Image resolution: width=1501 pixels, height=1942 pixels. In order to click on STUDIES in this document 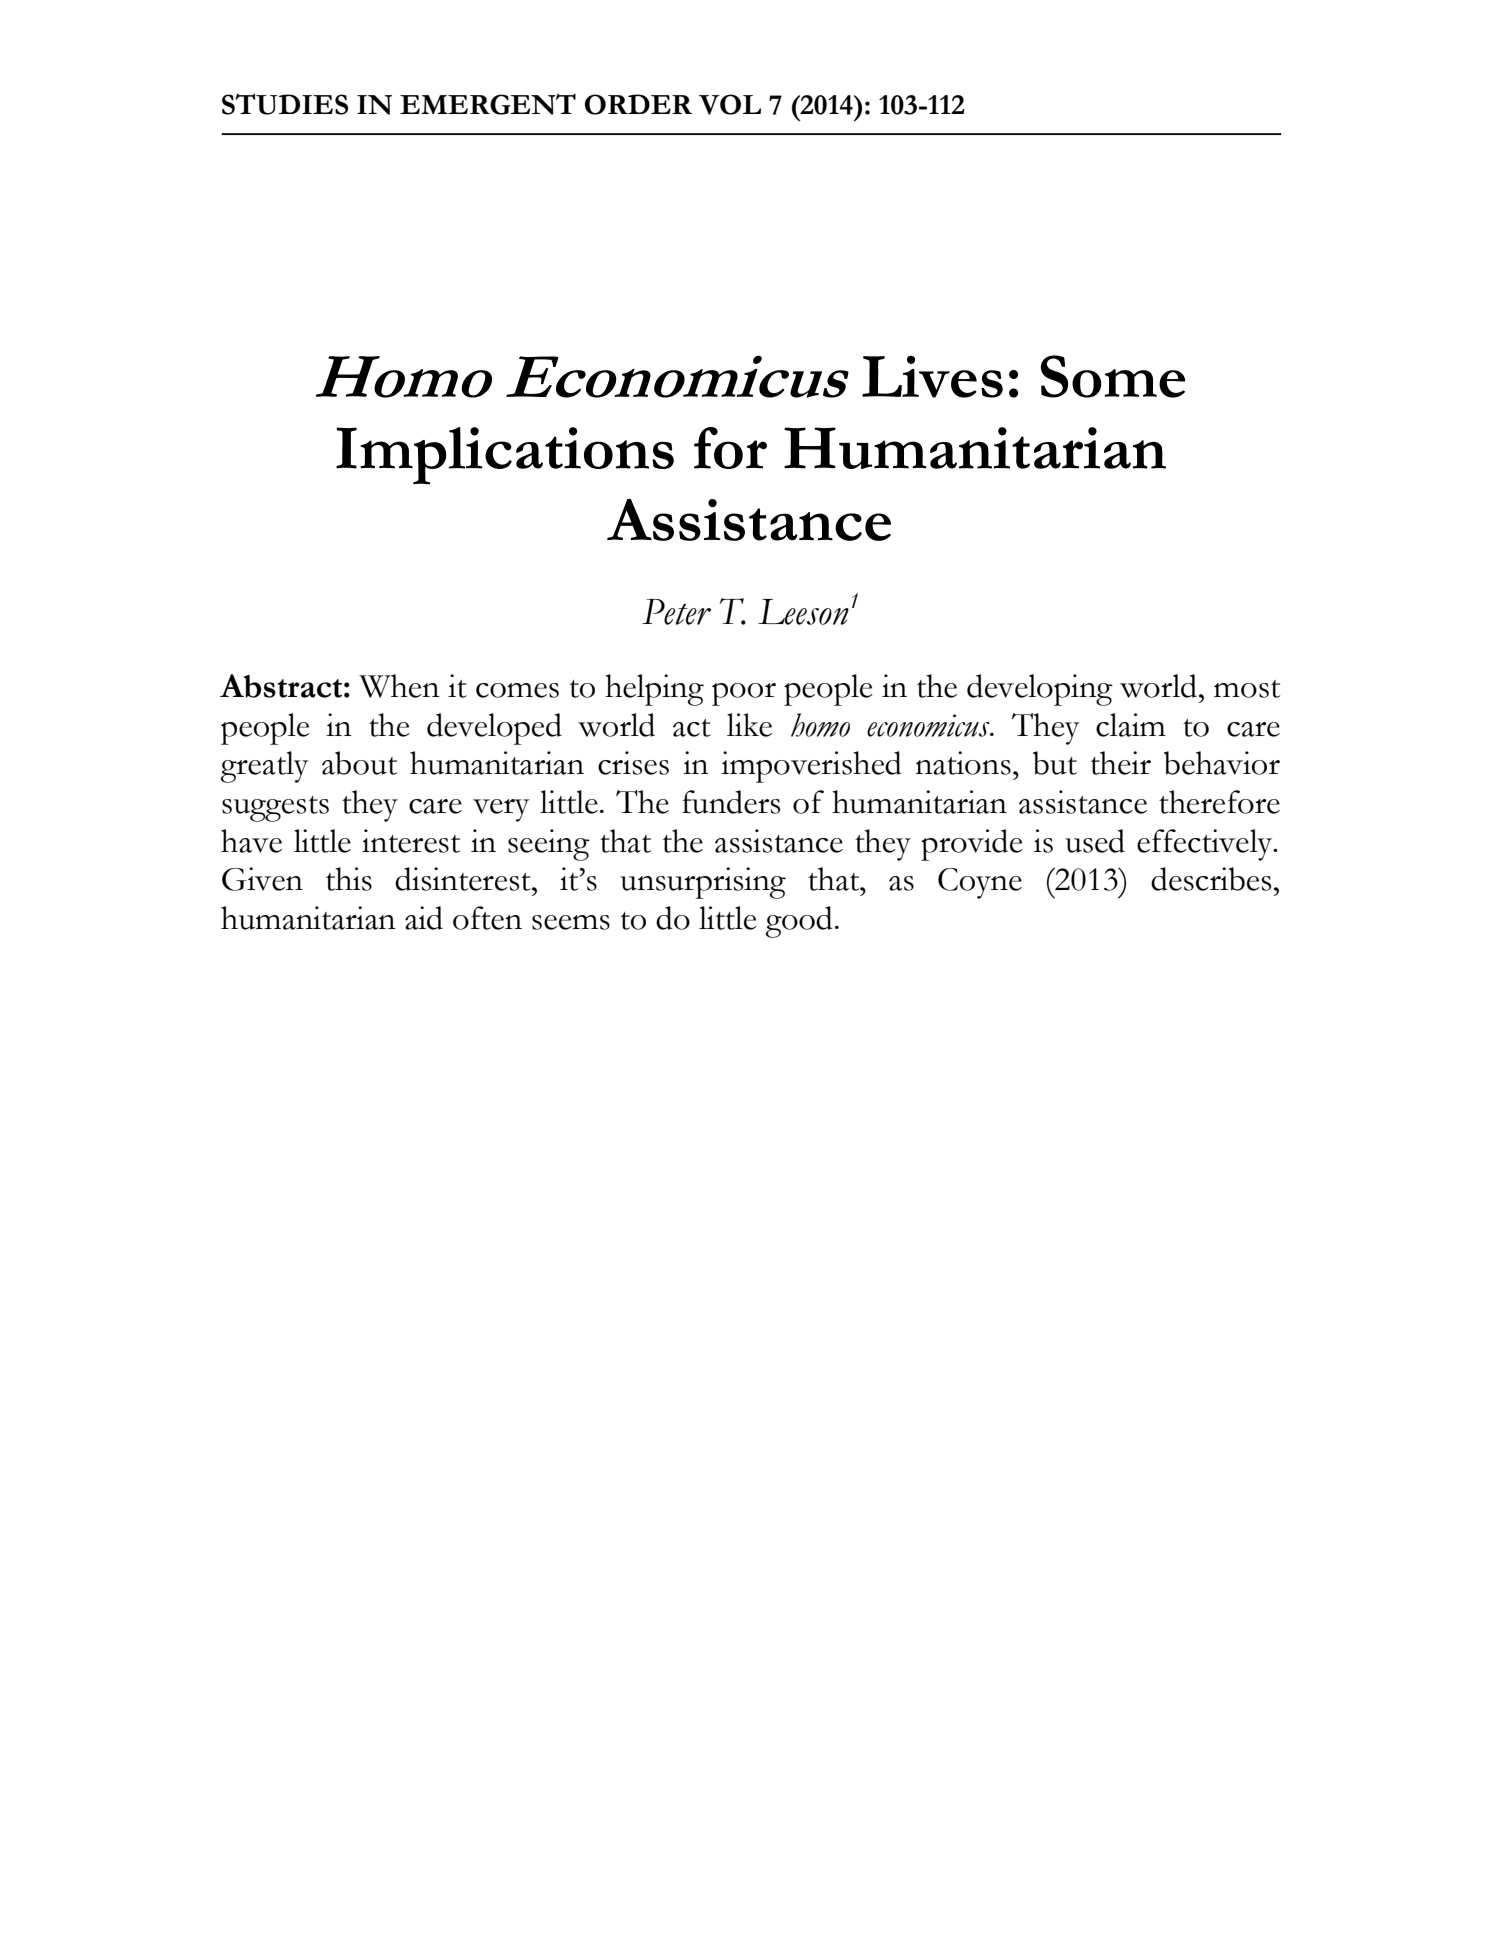, I will do `click(285, 104)`.
